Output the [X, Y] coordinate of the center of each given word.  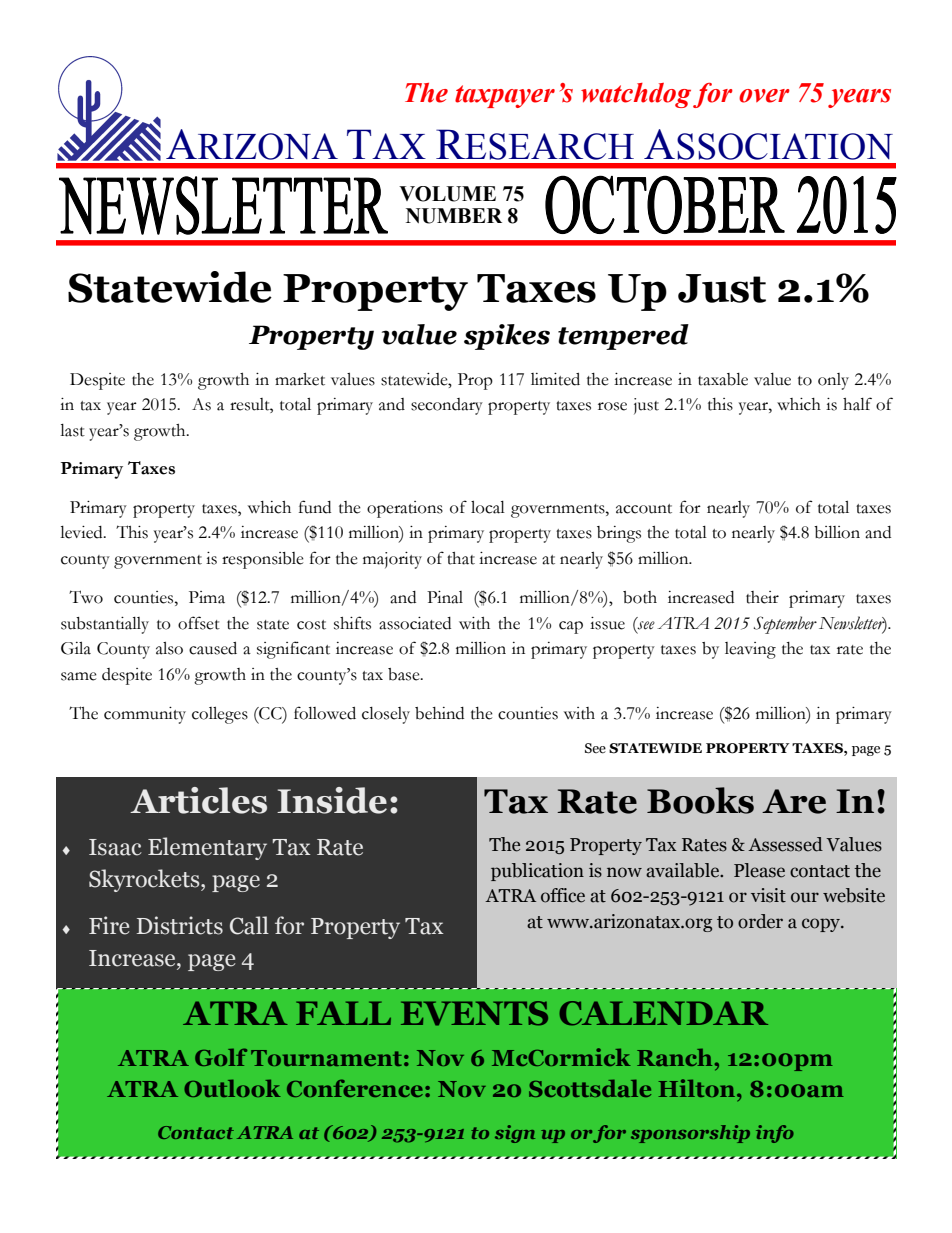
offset [199, 623]
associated [415, 623]
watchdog [636, 95]
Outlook [232, 1088]
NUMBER [454, 216]
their [762, 597]
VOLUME [447, 194]
